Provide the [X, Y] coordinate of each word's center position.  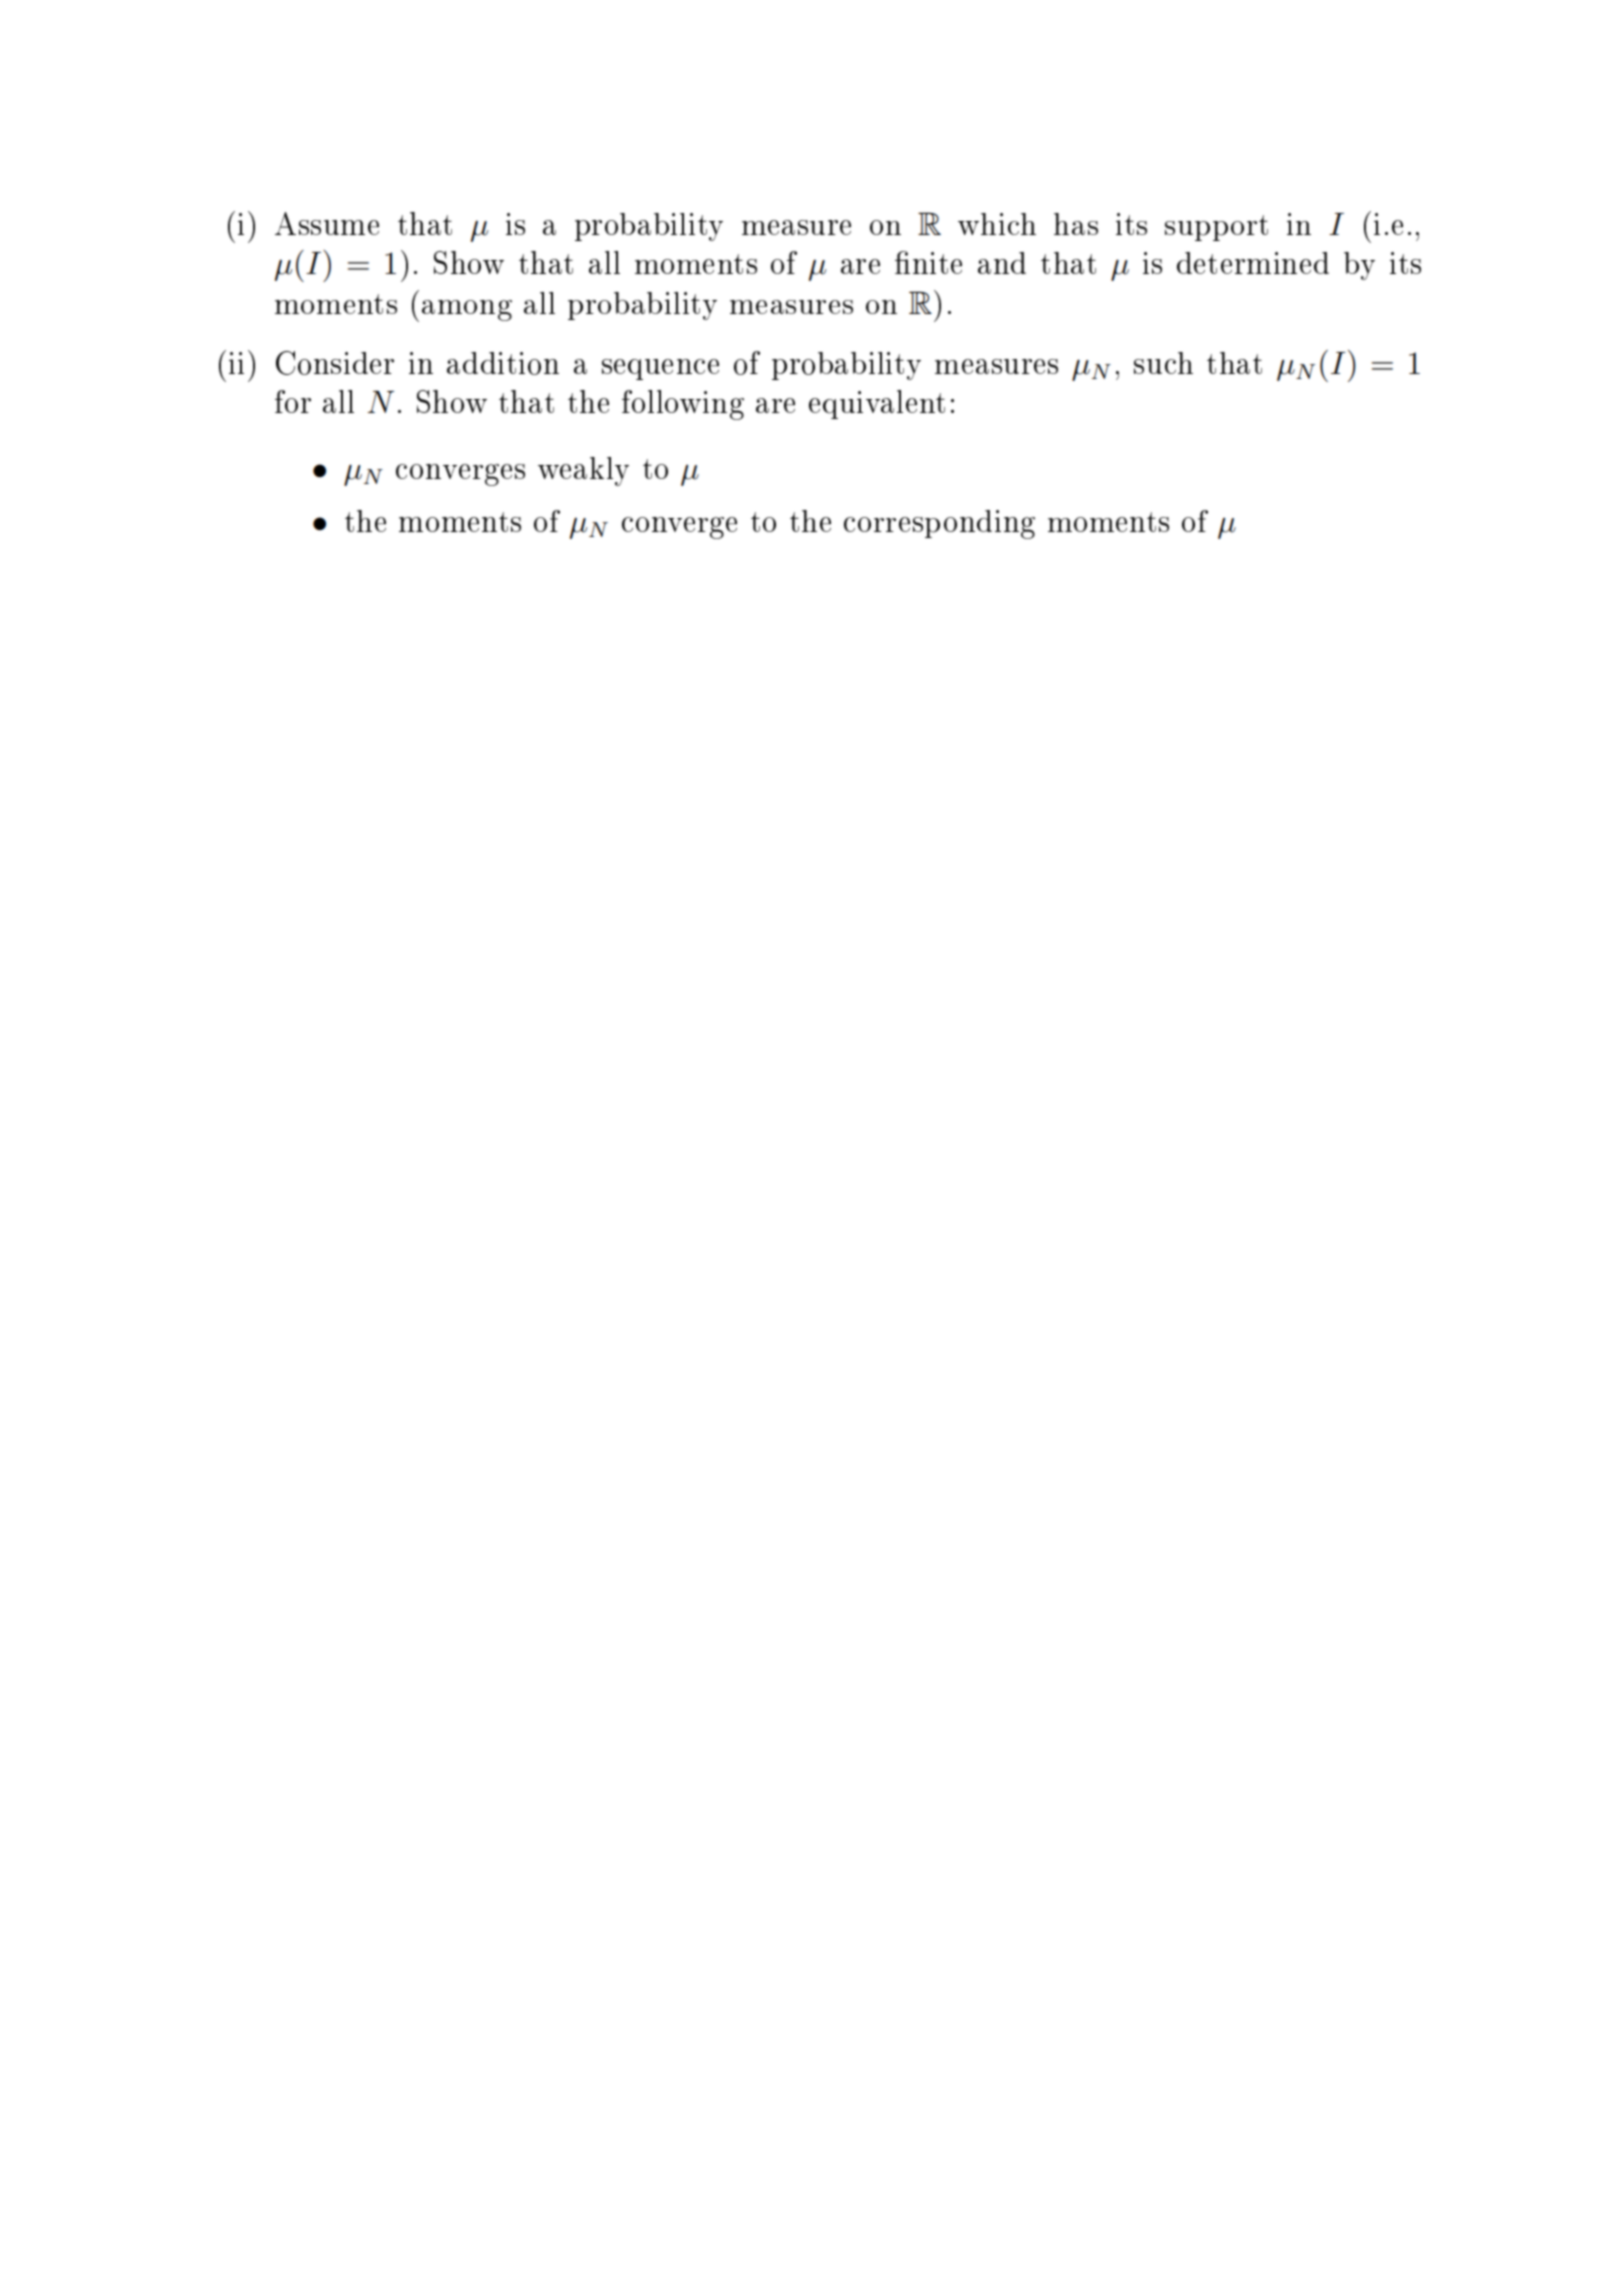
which [997, 224]
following [683, 405]
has [1076, 224]
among [467, 310]
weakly [583, 471]
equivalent [877, 404]
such [1163, 363]
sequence [660, 369]
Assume [327, 223]
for [293, 401]
